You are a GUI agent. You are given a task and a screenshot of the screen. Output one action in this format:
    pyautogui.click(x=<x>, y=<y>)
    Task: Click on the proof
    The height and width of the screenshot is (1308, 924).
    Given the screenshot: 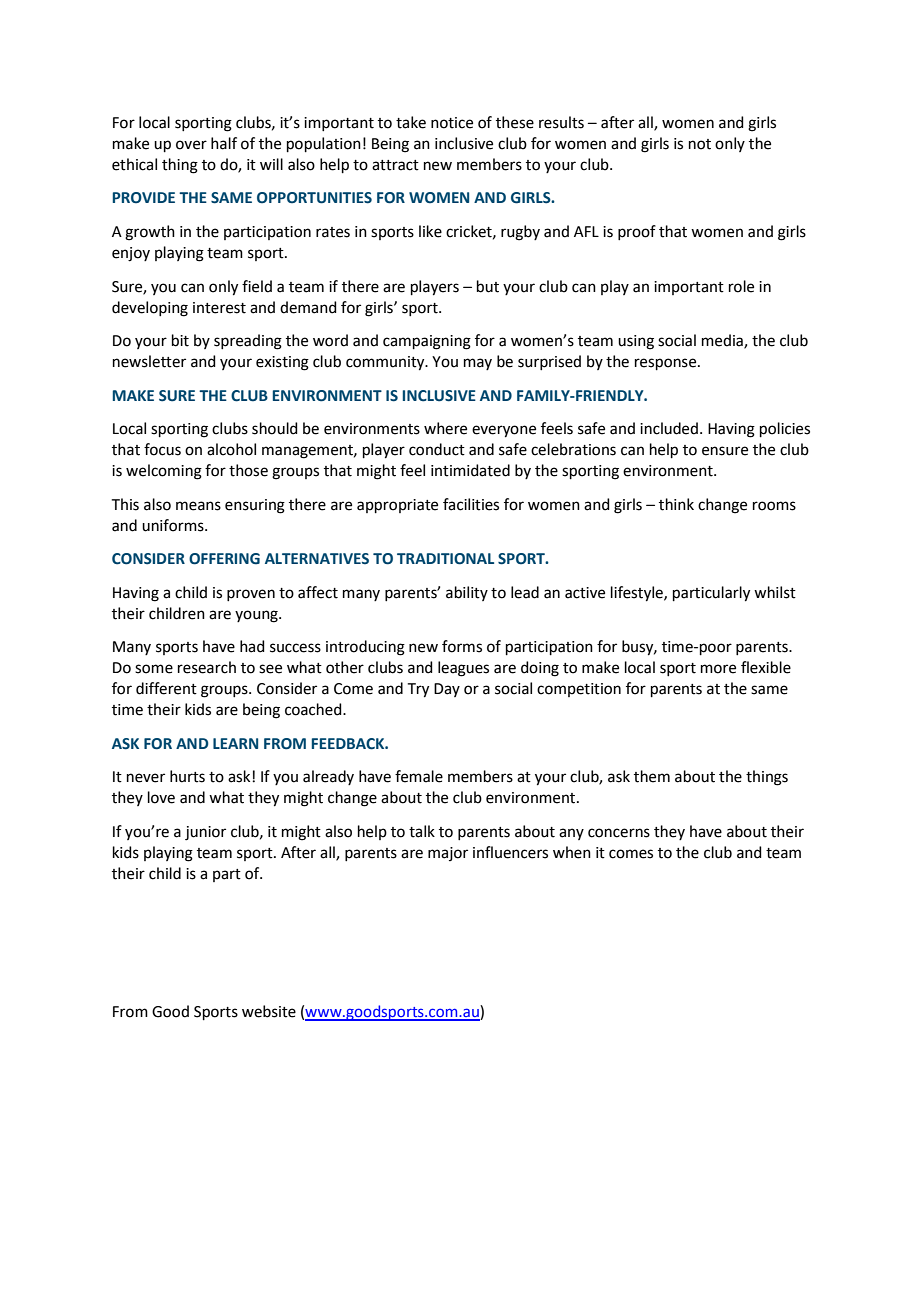 What is the action you would take?
    pyautogui.click(x=637, y=232)
